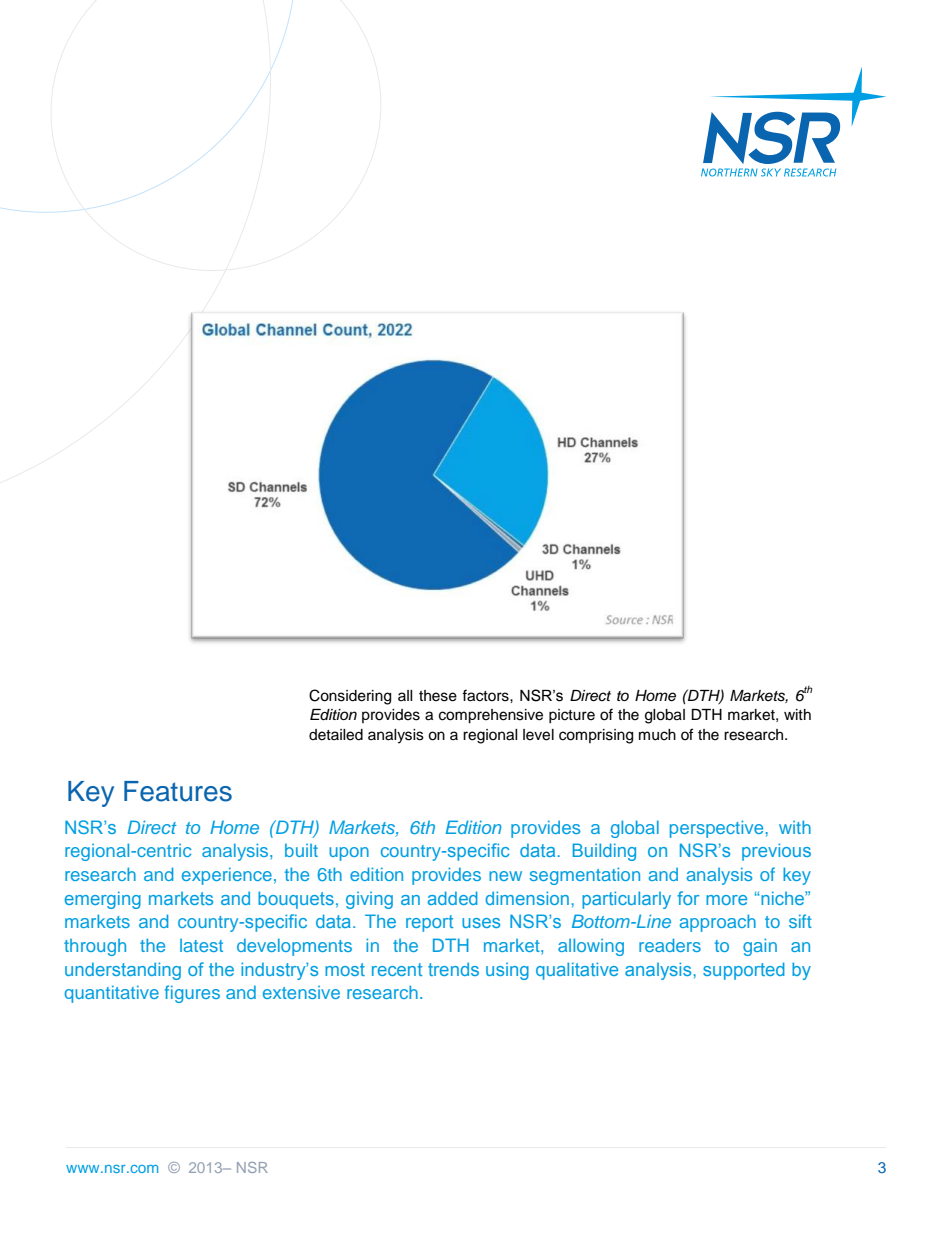 The image size is (952, 1233). What do you see at coordinates (178, 791) in the document?
I see `Features` at bounding box center [178, 791].
